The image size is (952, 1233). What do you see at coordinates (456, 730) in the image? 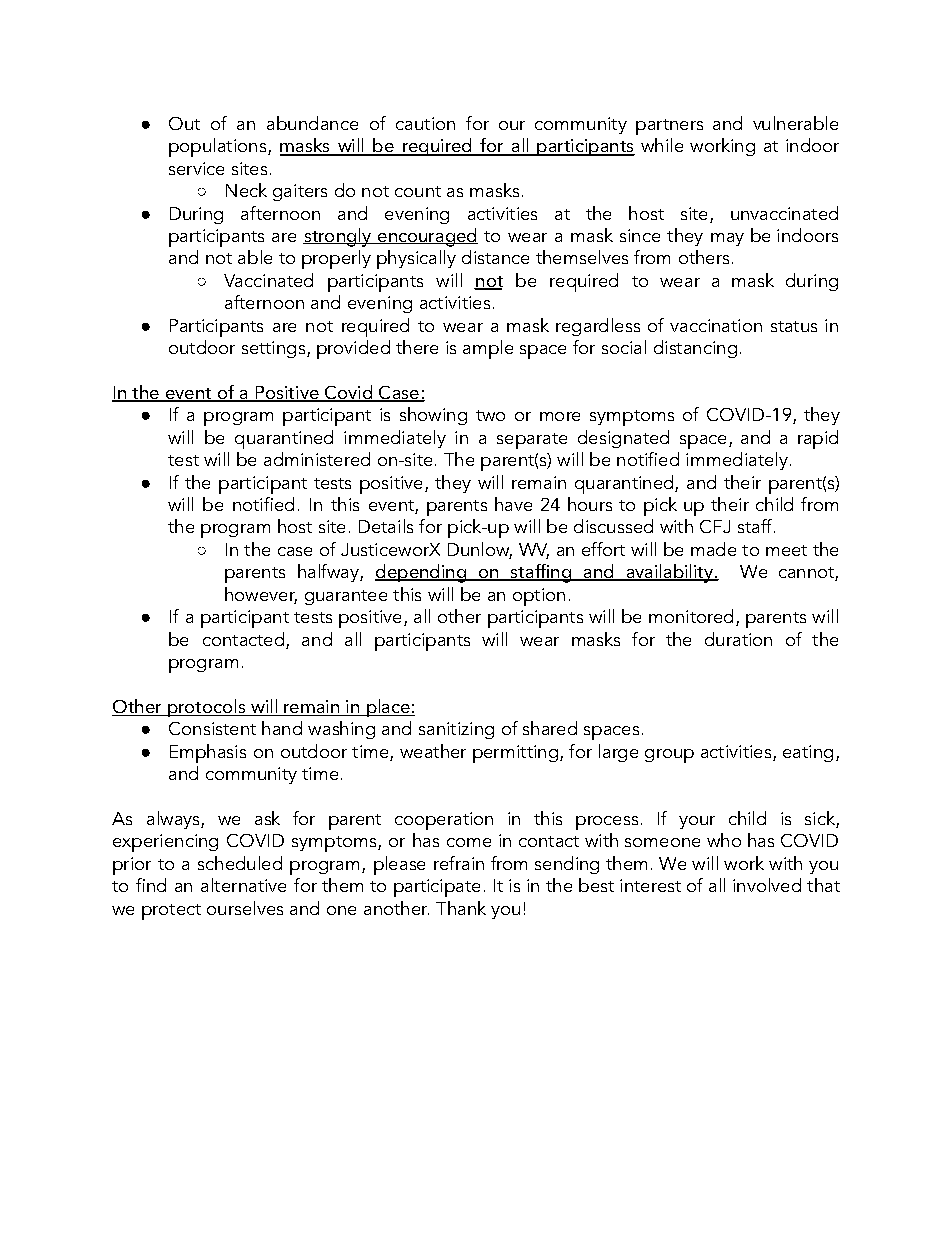
I see `sanitizing` at bounding box center [456, 730].
